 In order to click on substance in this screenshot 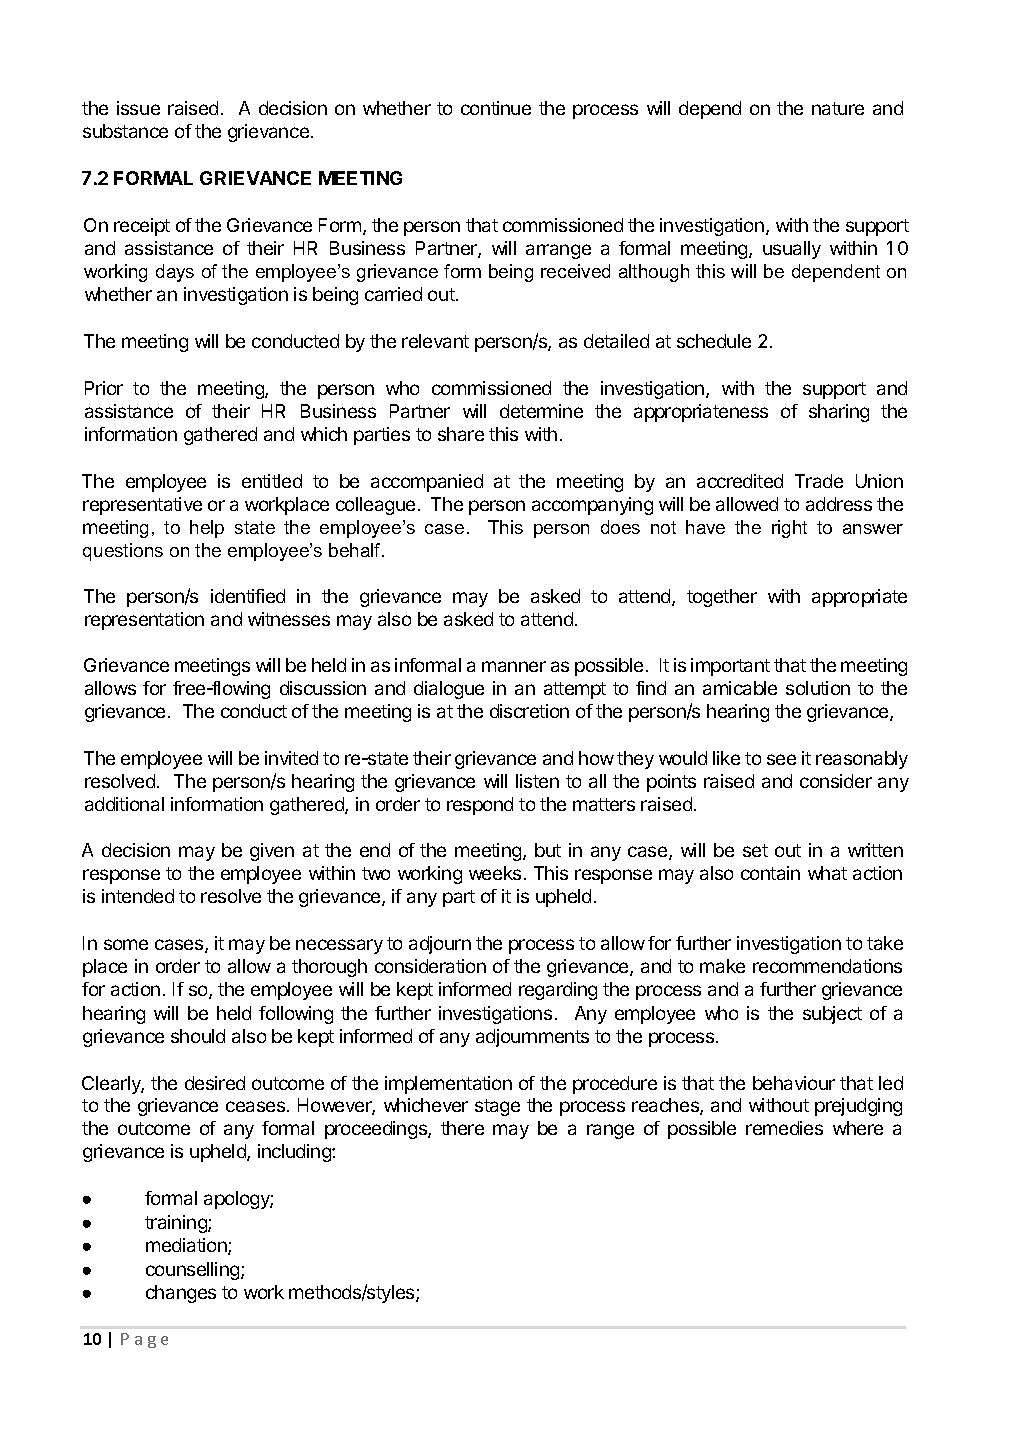, I will do `click(125, 131)`.
